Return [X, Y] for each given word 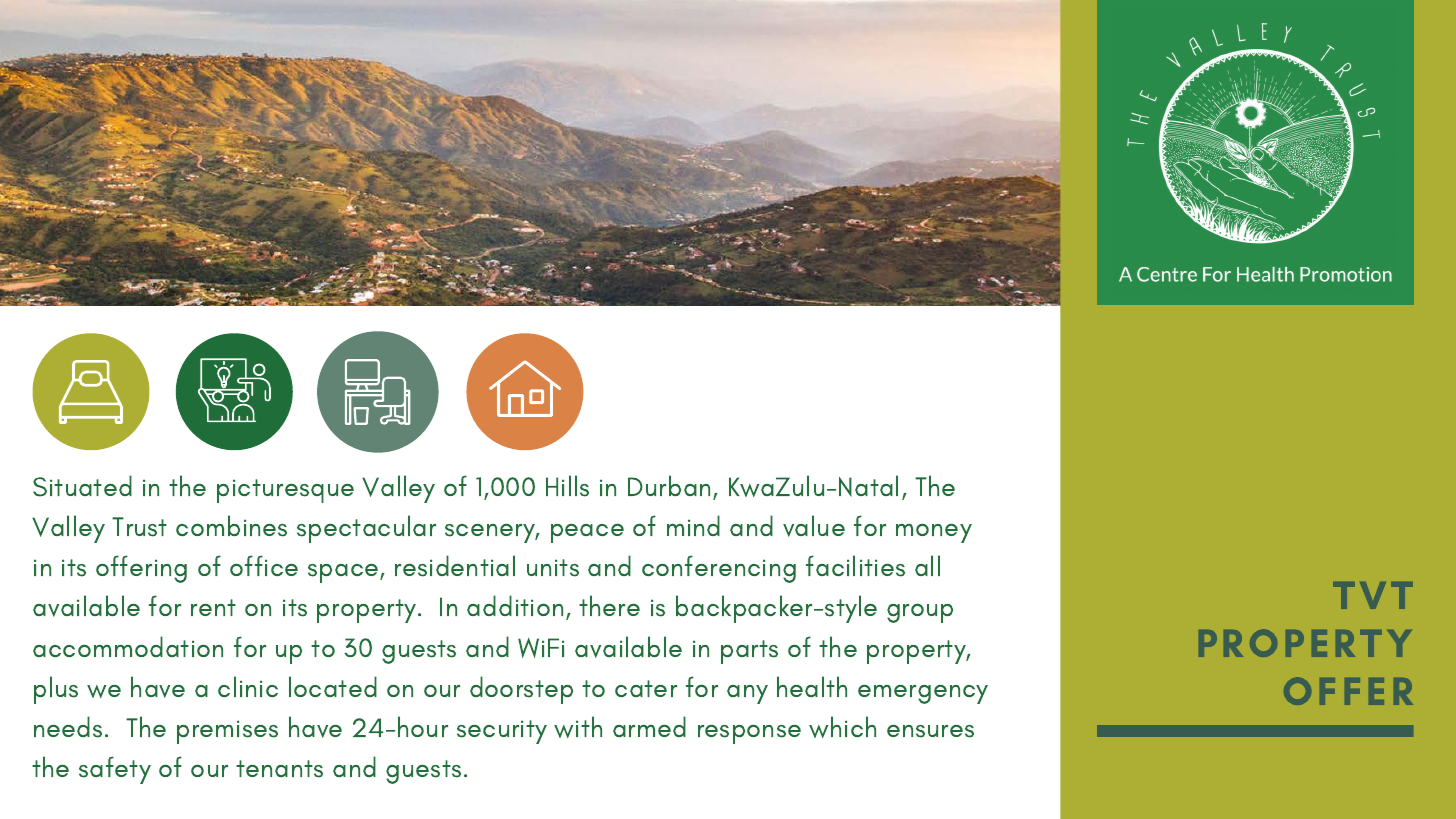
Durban [669, 485]
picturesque [285, 491]
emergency [923, 694]
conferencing [719, 569]
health [812, 686]
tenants [279, 769]
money [934, 533]
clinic [248, 686]
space [344, 573]
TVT [1373, 595]
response [749, 734]
